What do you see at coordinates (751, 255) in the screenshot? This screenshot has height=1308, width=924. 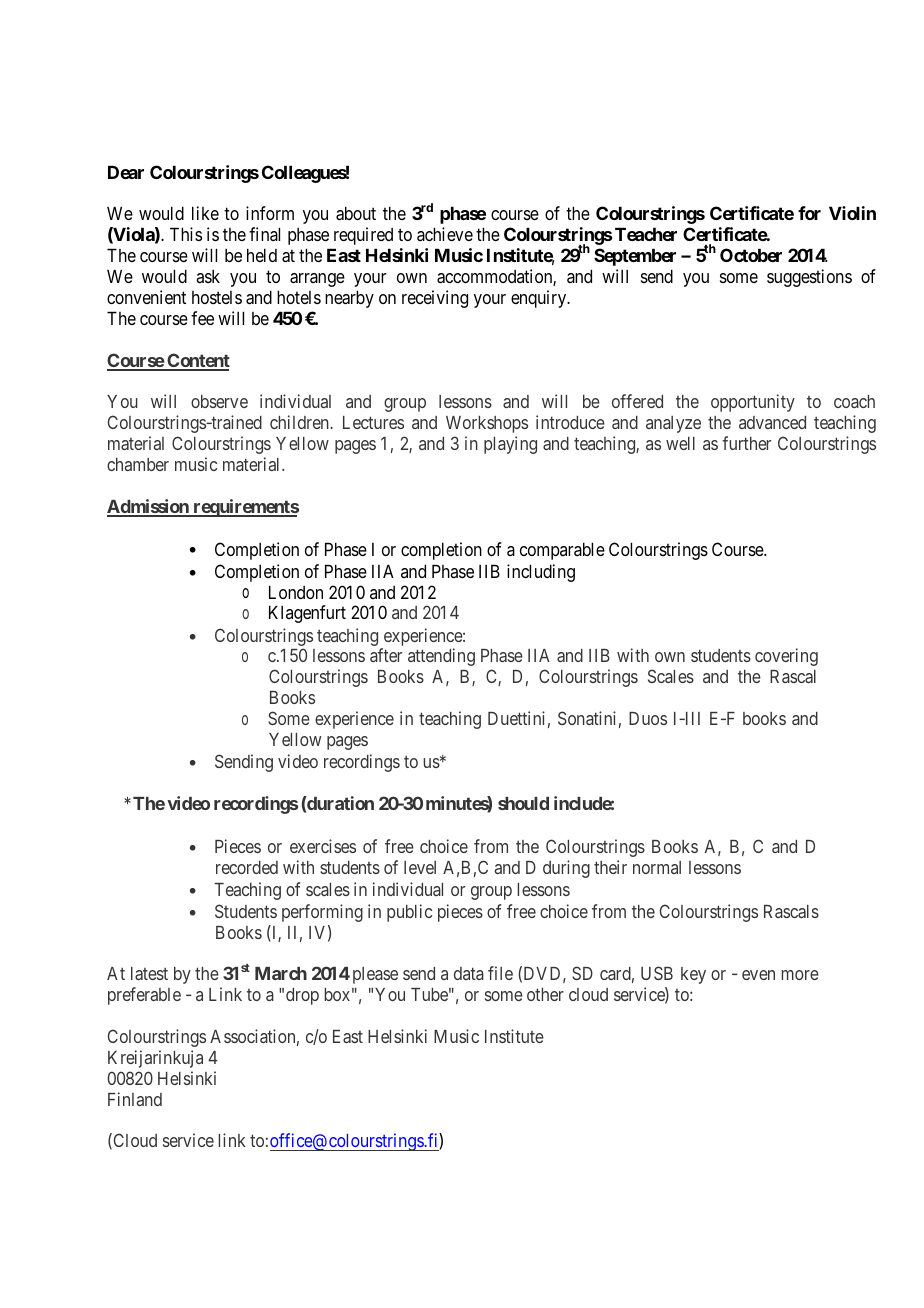 I see `October` at bounding box center [751, 255].
